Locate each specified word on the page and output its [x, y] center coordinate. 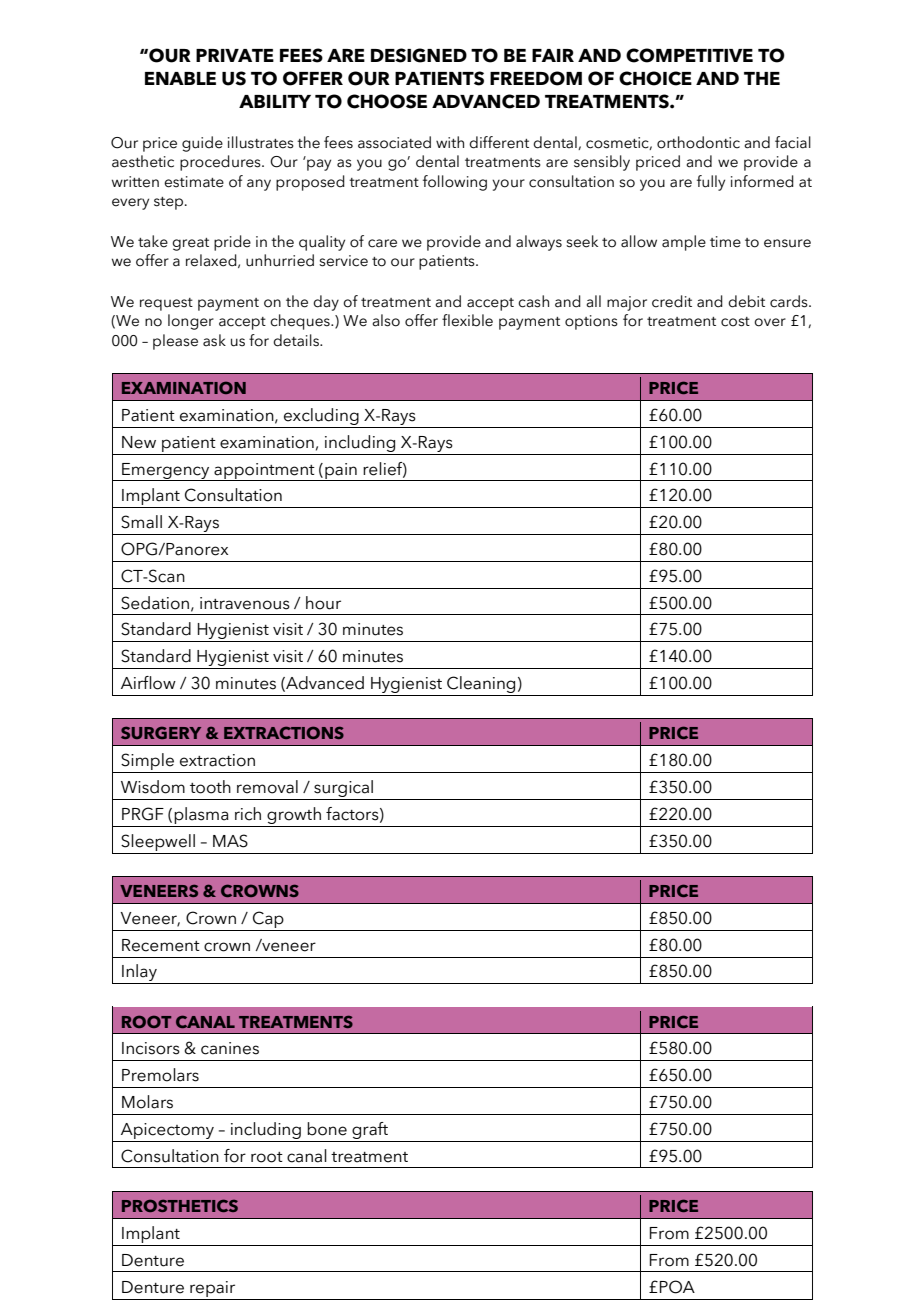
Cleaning [481, 686]
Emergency [166, 472]
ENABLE [180, 78]
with [450, 142]
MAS [230, 841]
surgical [344, 790]
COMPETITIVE [689, 55]
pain [341, 472]
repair [212, 1289]
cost [735, 322]
